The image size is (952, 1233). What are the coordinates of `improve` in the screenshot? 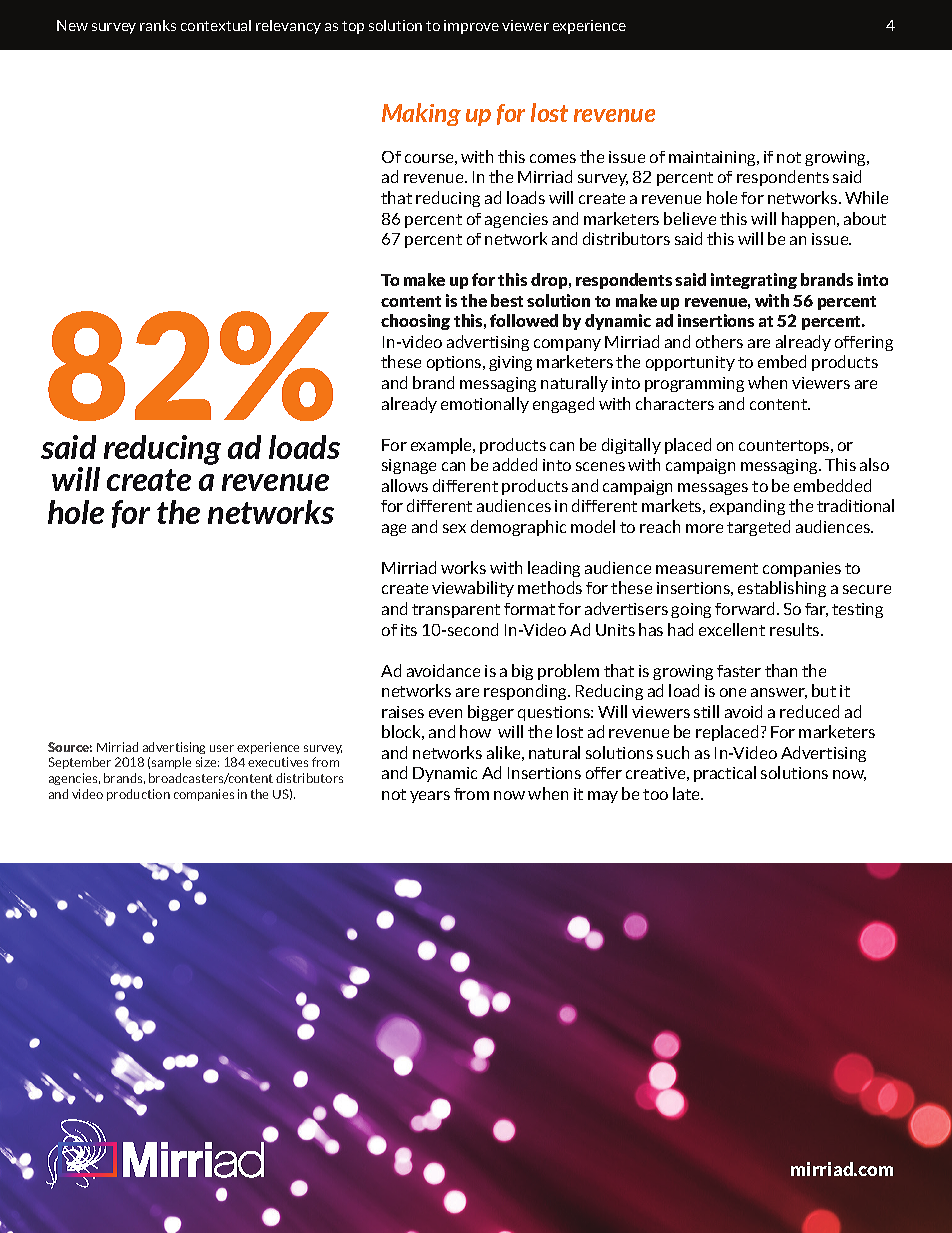 It's located at (471, 27).
